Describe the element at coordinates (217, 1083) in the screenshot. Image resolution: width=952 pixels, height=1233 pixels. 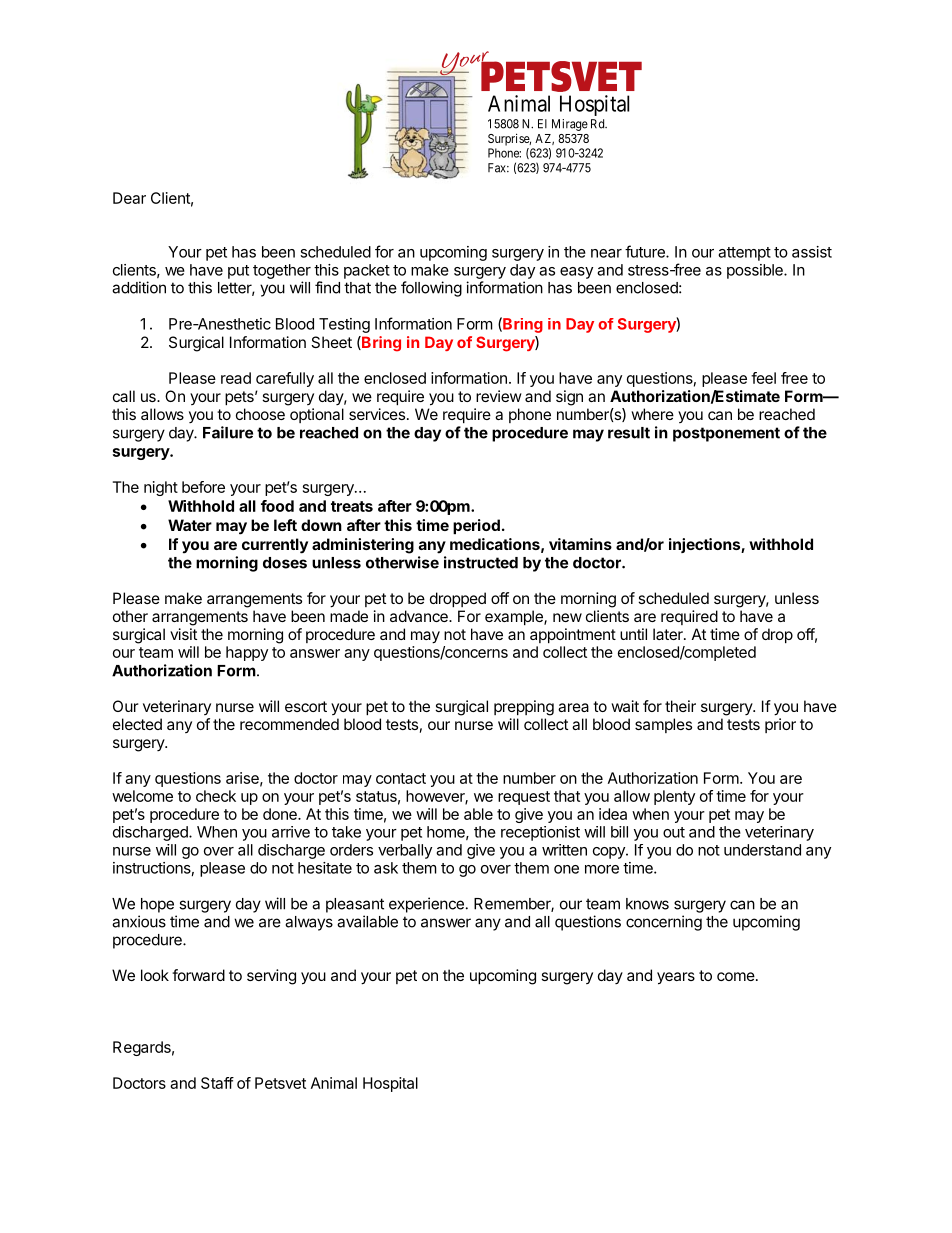
I see `Staff` at that location.
